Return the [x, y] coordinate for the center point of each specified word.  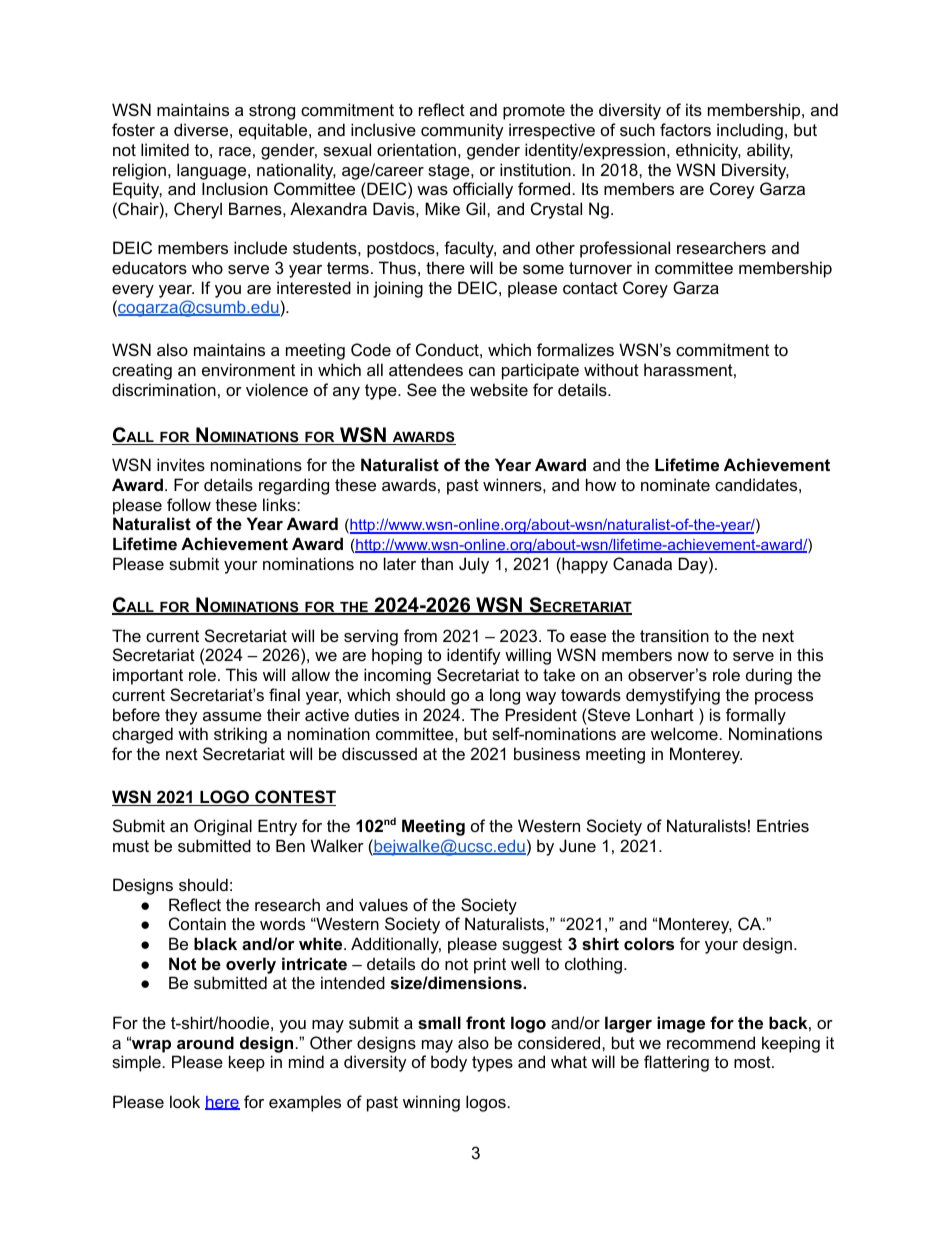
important [148, 676]
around [205, 1042]
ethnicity [708, 151]
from [420, 635]
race [235, 151]
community [462, 131]
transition [674, 635]
